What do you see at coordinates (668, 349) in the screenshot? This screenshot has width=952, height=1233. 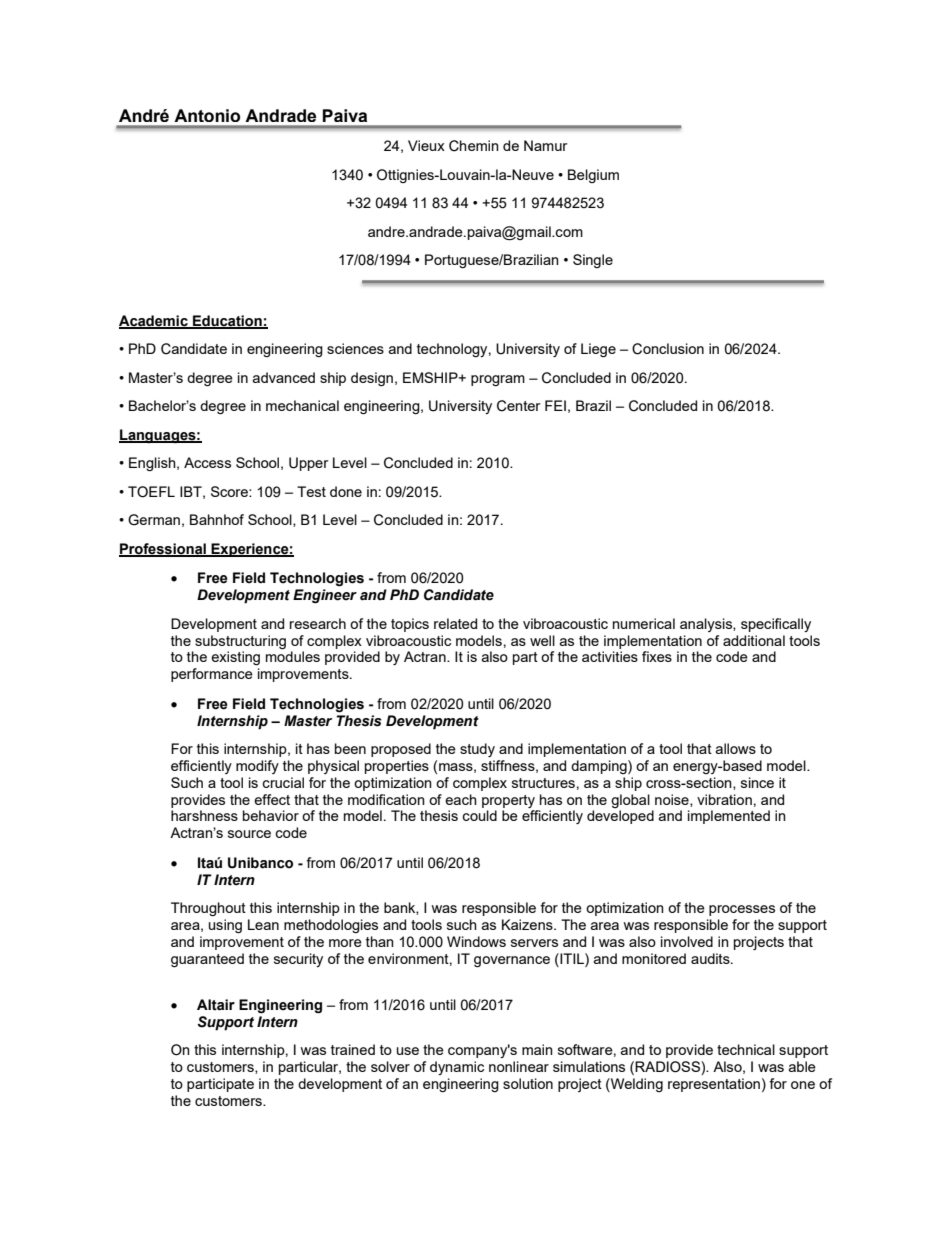 I see `Conclusion` at bounding box center [668, 349].
